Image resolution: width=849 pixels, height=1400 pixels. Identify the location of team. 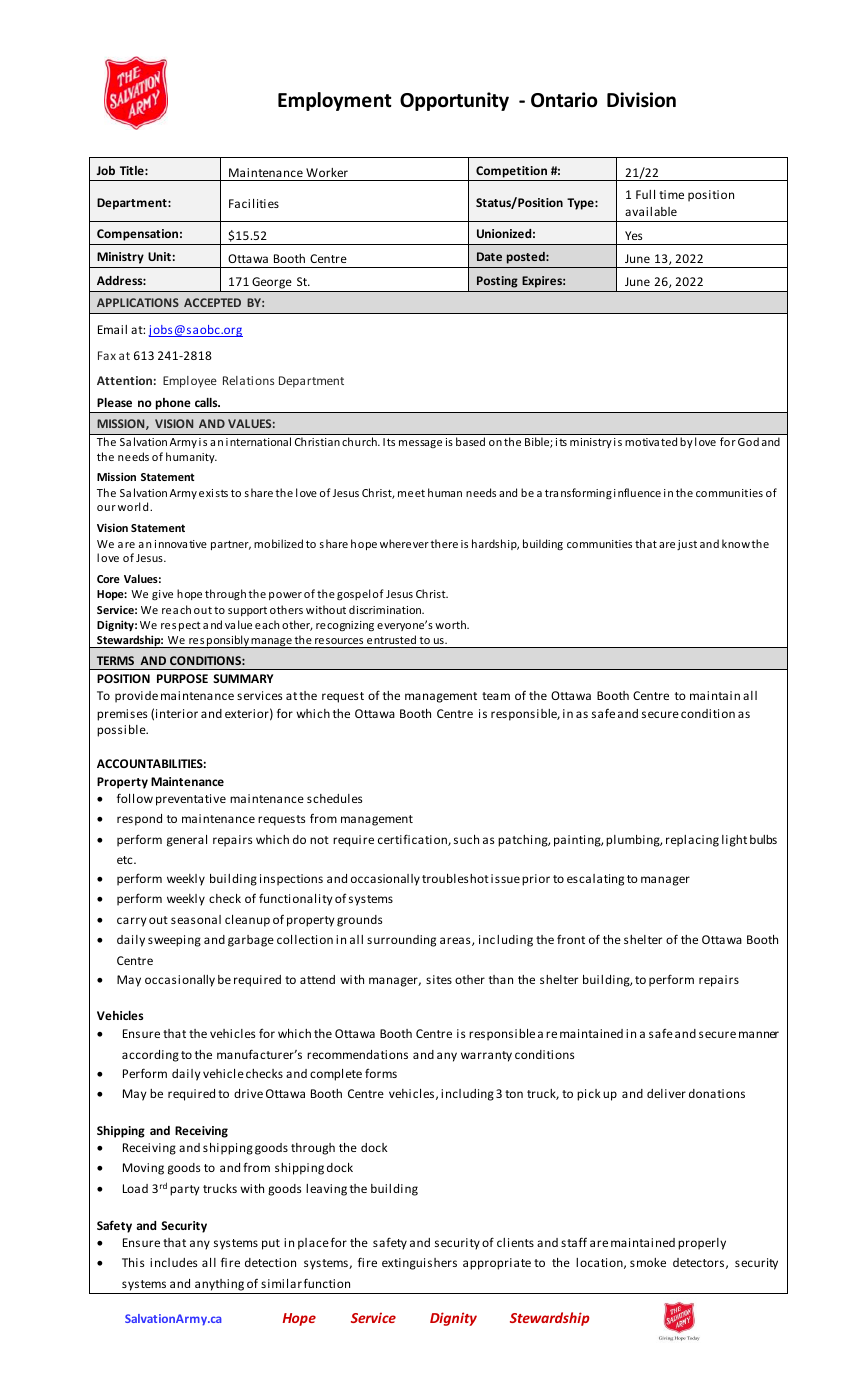
(496, 696).
